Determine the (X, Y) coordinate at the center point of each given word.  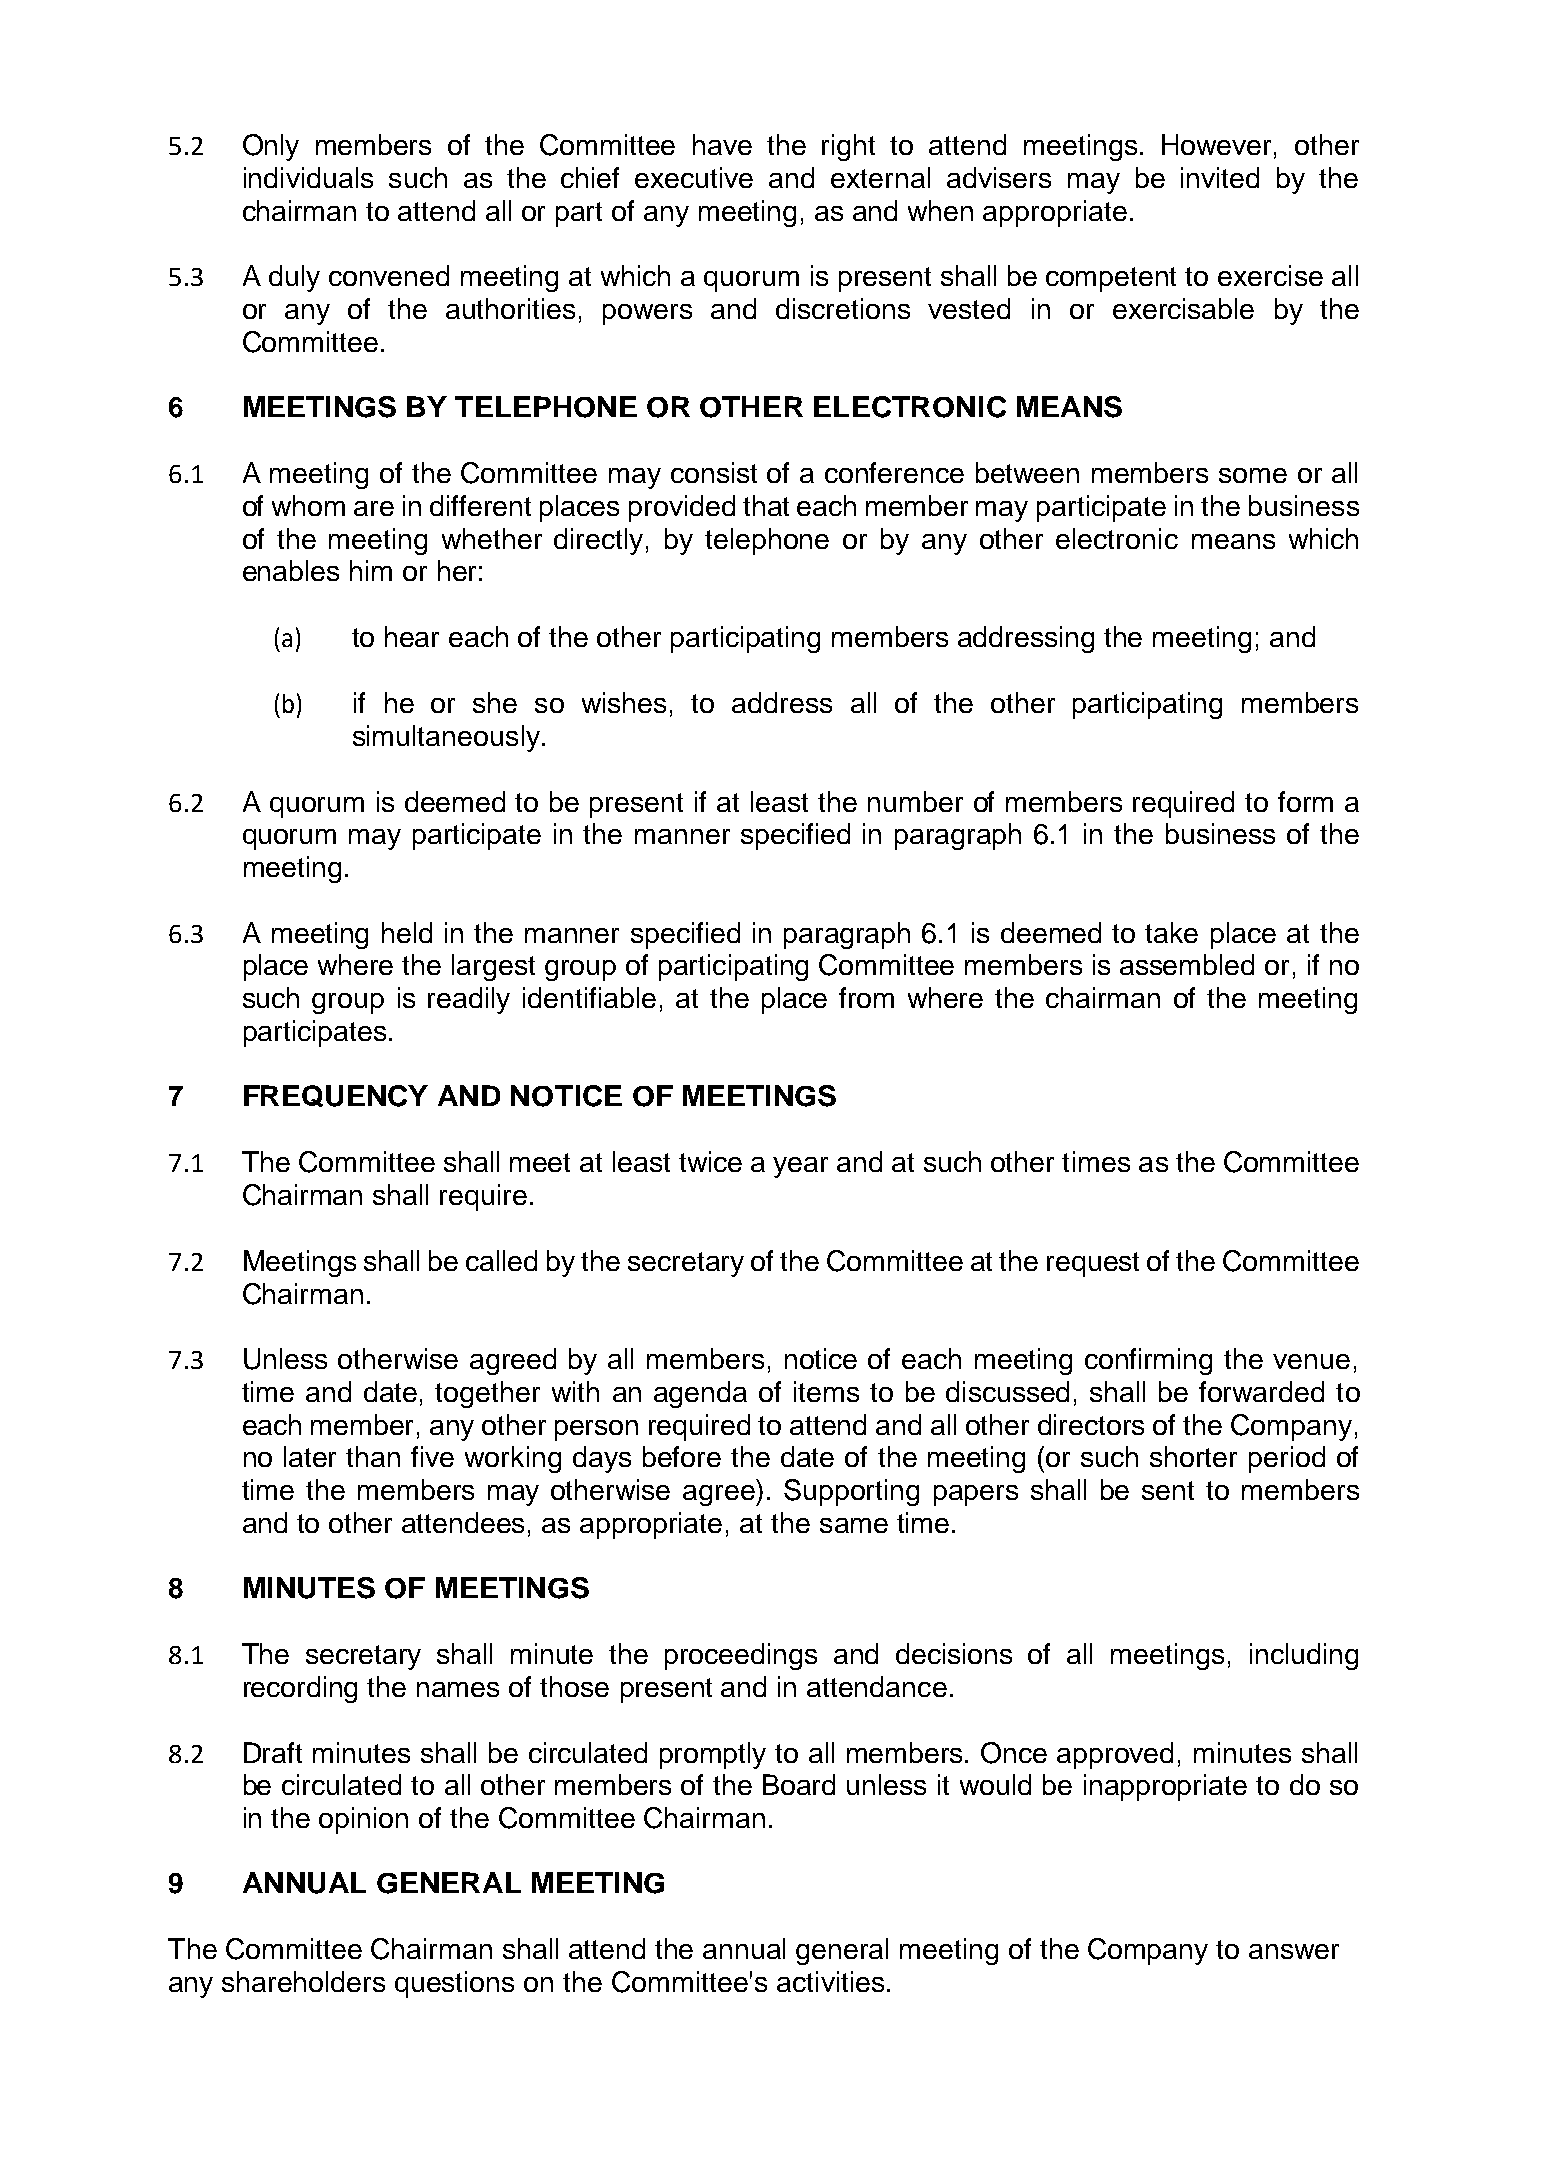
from (866, 997)
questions (454, 1984)
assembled (1187, 964)
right (848, 147)
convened (389, 275)
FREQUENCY (336, 1096)
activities (830, 1981)
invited (1220, 177)
